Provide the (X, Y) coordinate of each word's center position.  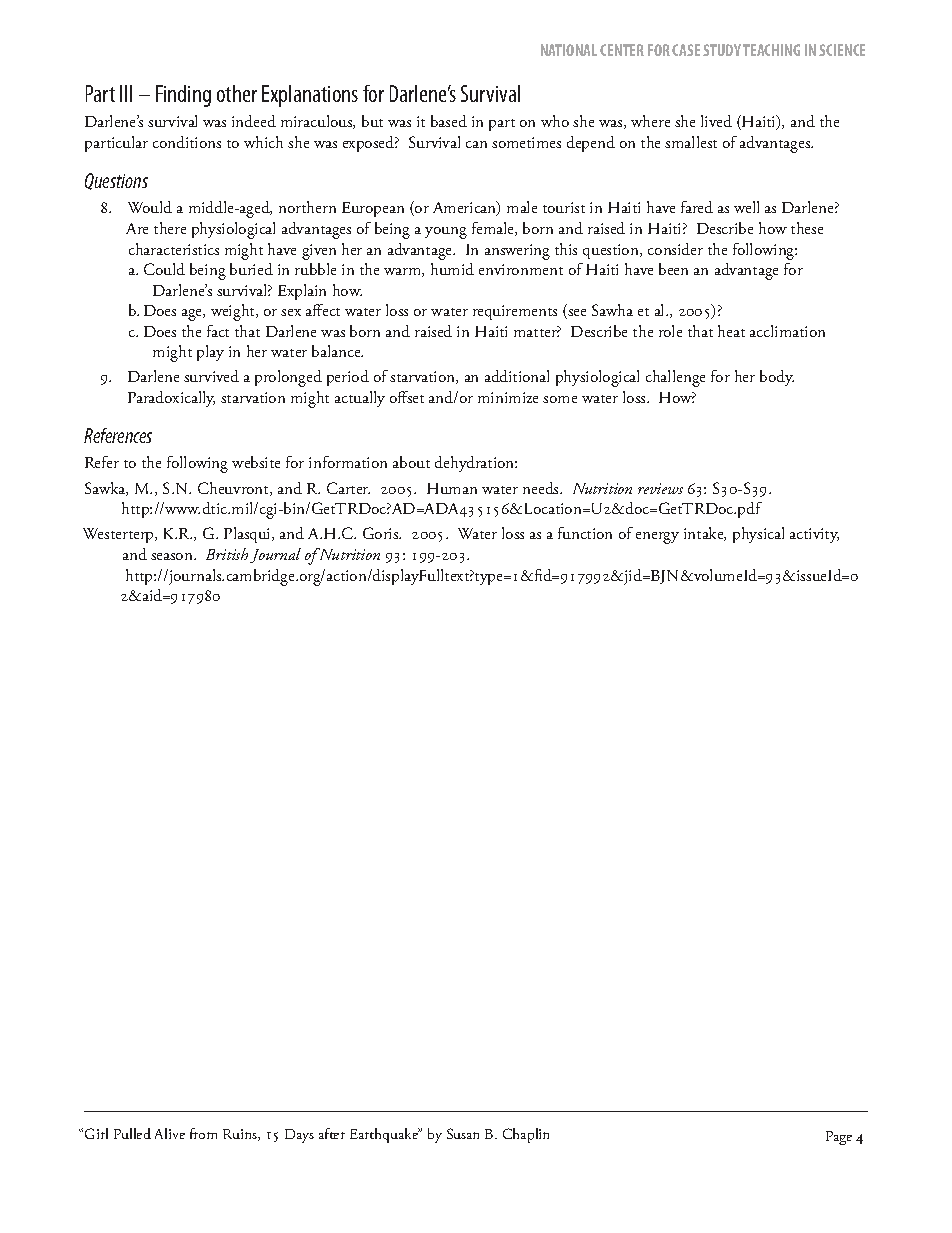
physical (758, 535)
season (173, 556)
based (449, 121)
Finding (183, 96)
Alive (170, 1133)
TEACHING (771, 50)
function (585, 533)
